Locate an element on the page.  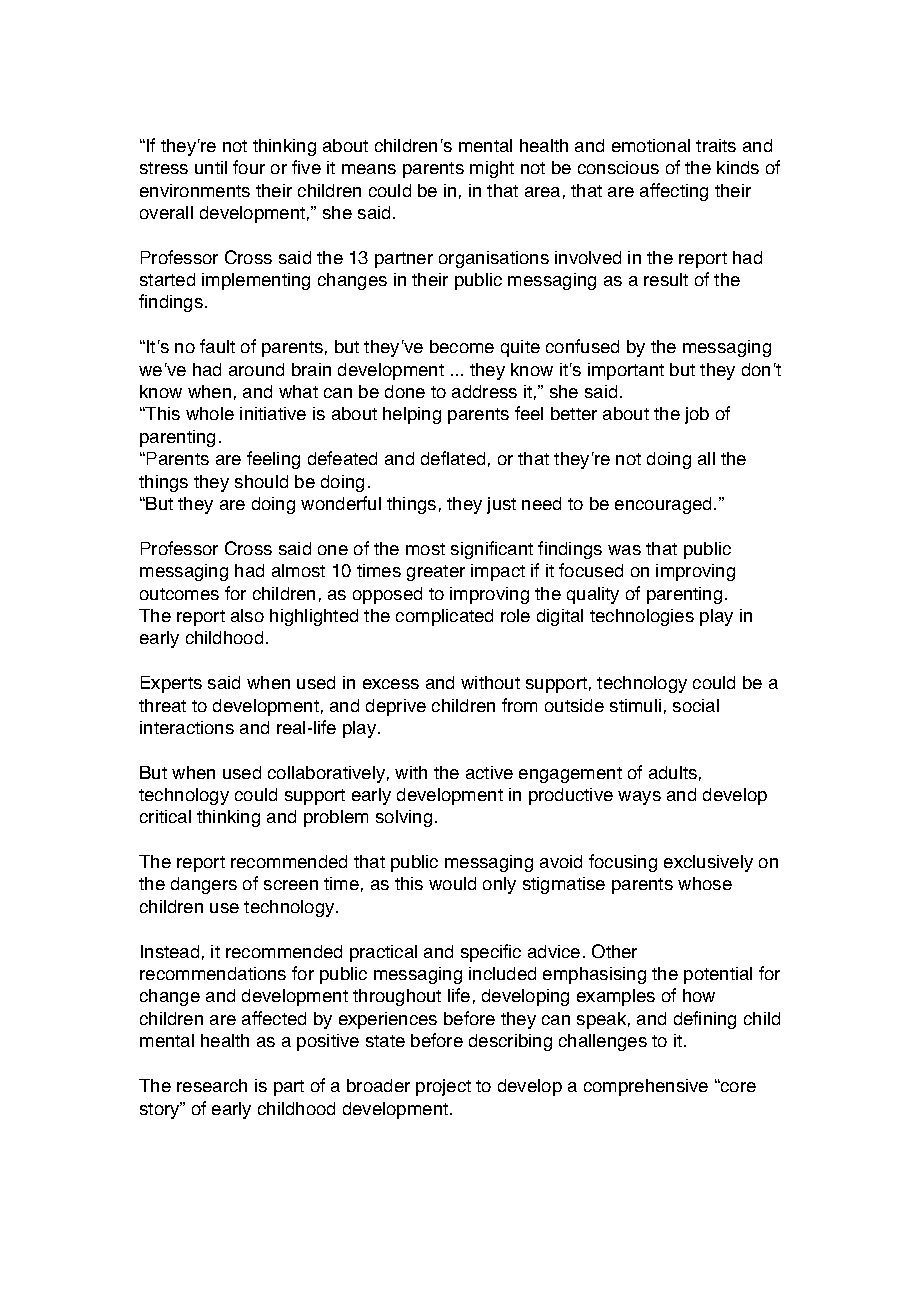
also is located at coordinates (247, 615).
